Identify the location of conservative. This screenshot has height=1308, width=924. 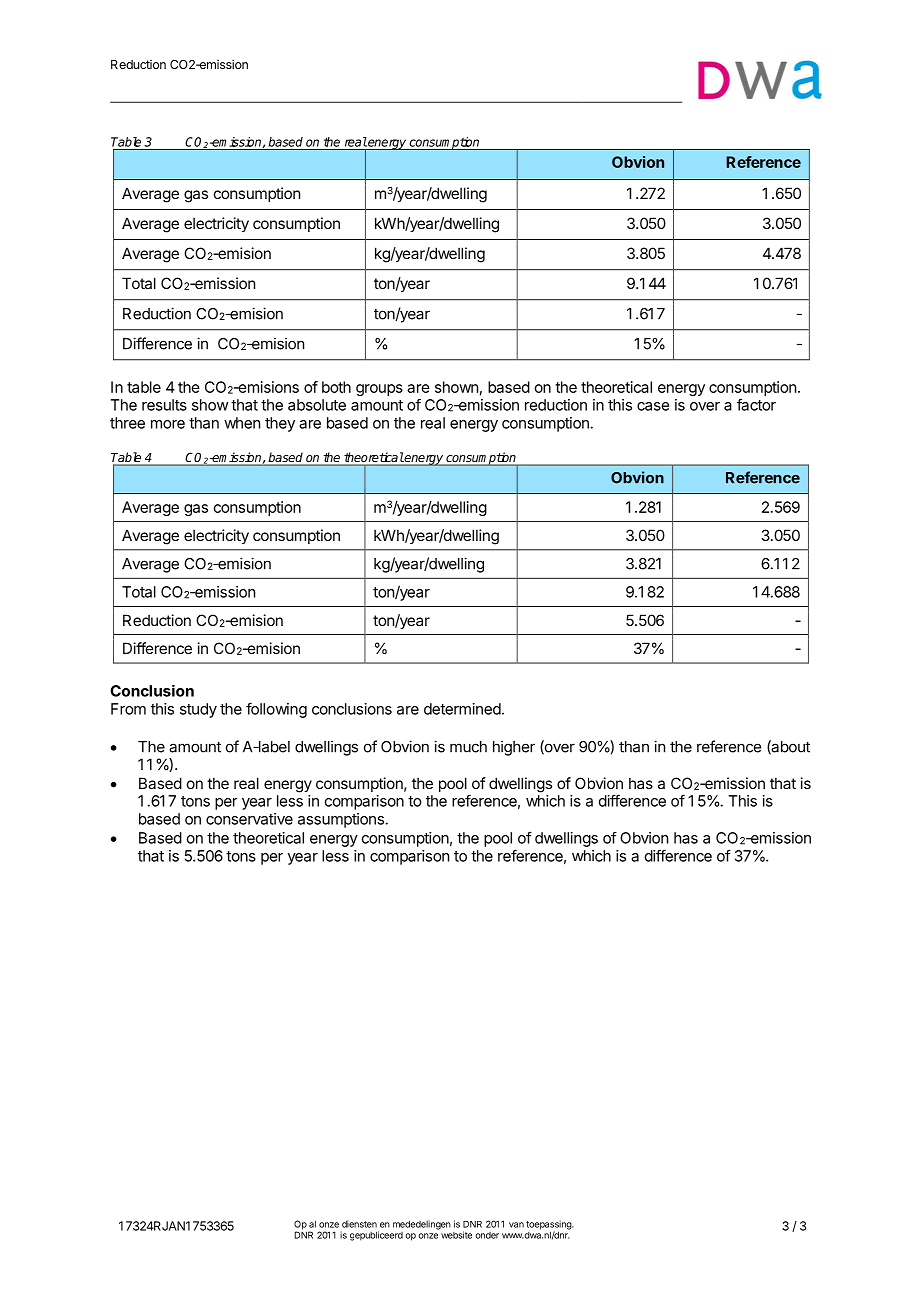
(249, 819).
